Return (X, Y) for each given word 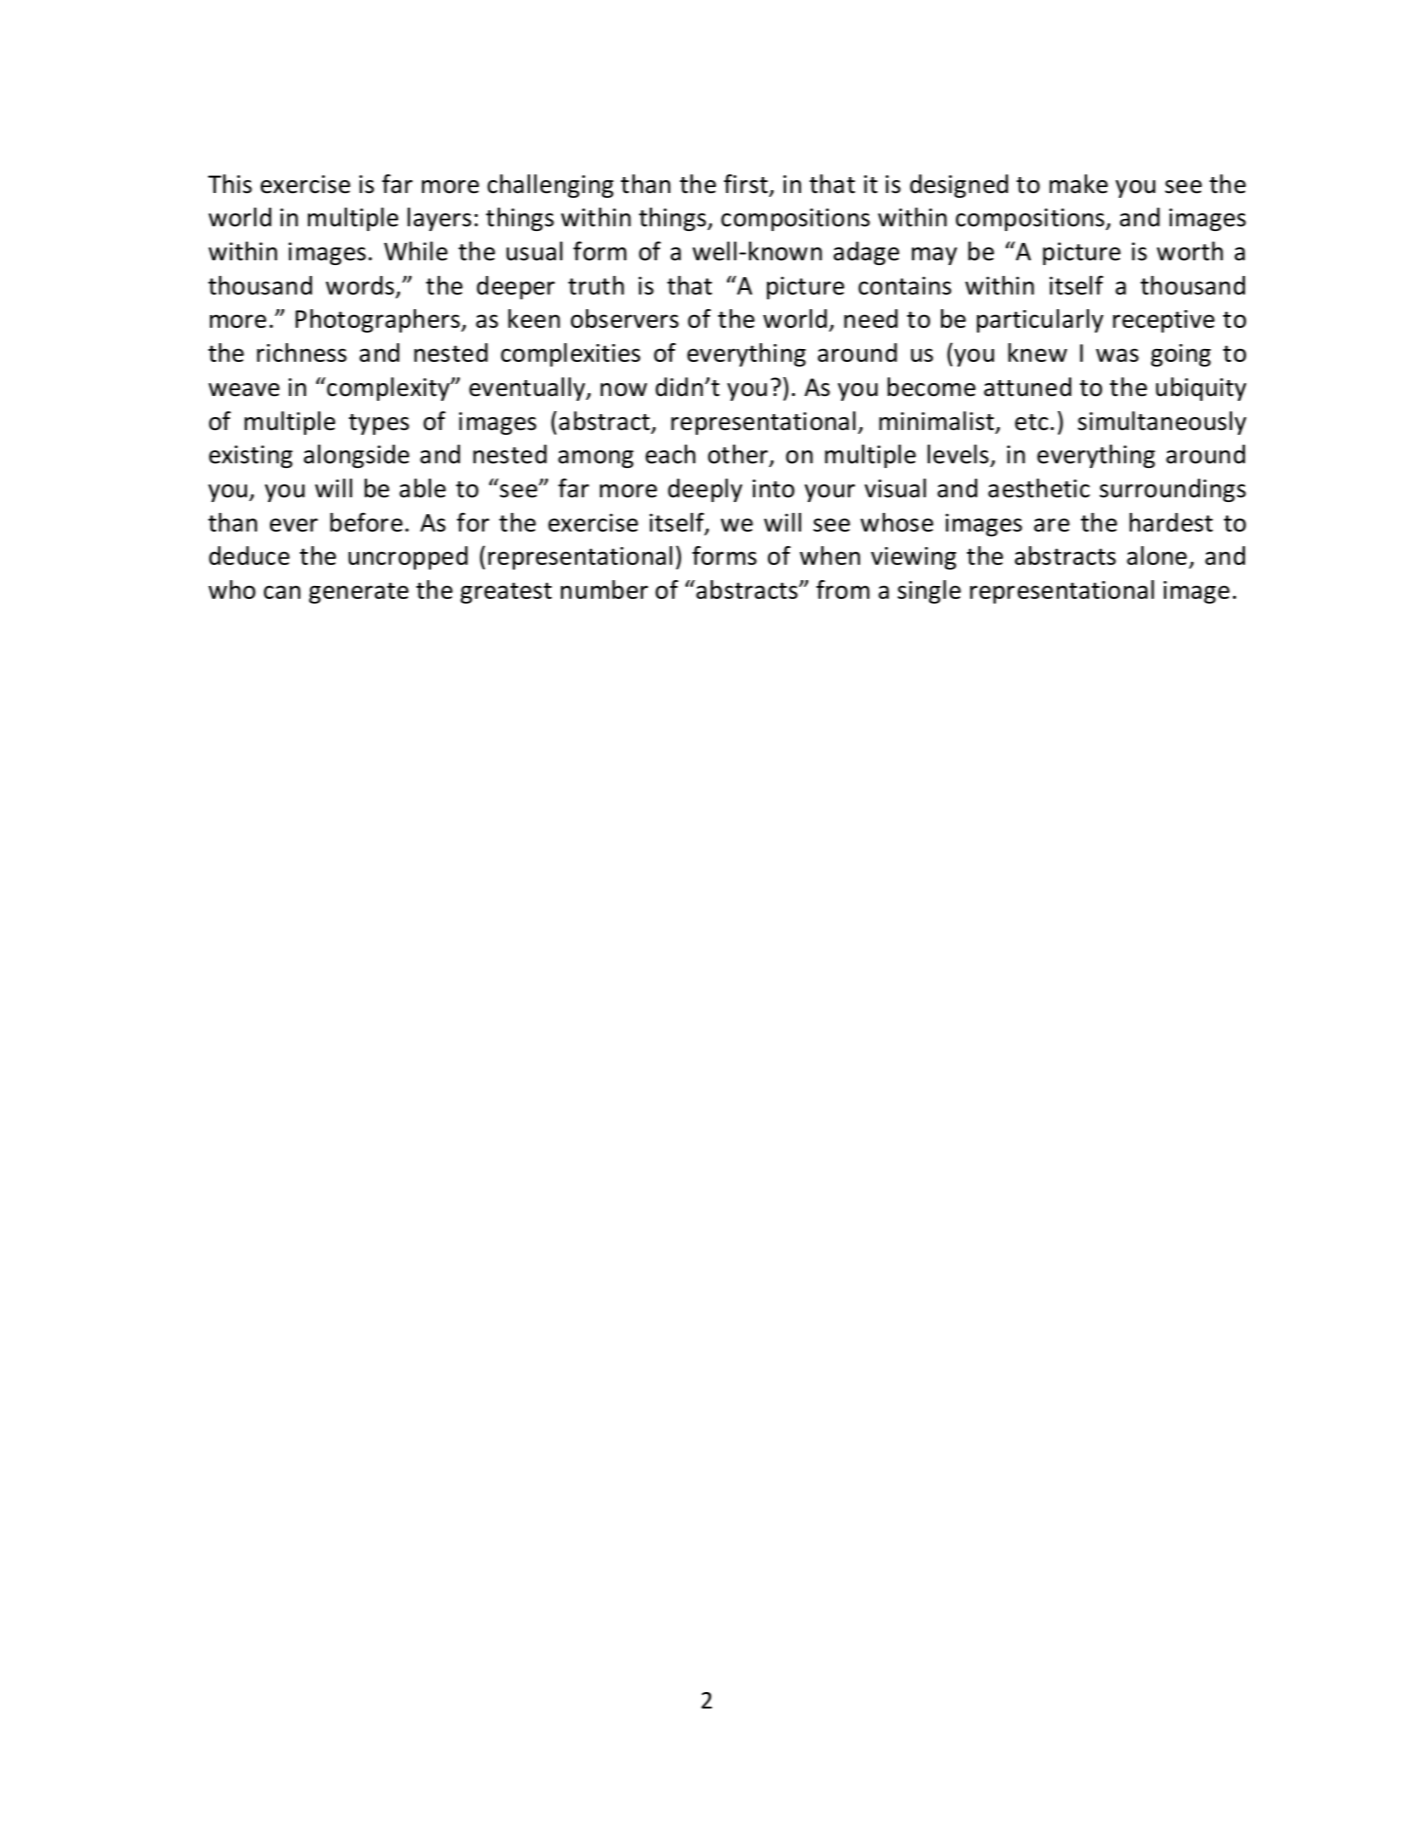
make (1078, 184)
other (739, 455)
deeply (705, 490)
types (379, 424)
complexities (570, 355)
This (230, 184)
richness (302, 352)
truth (596, 285)
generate (359, 593)
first (747, 185)
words (360, 285)
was (1117, 355)
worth (1190, 251)
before (366, 522)
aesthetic (1039, 488)
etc (1031, 422)
